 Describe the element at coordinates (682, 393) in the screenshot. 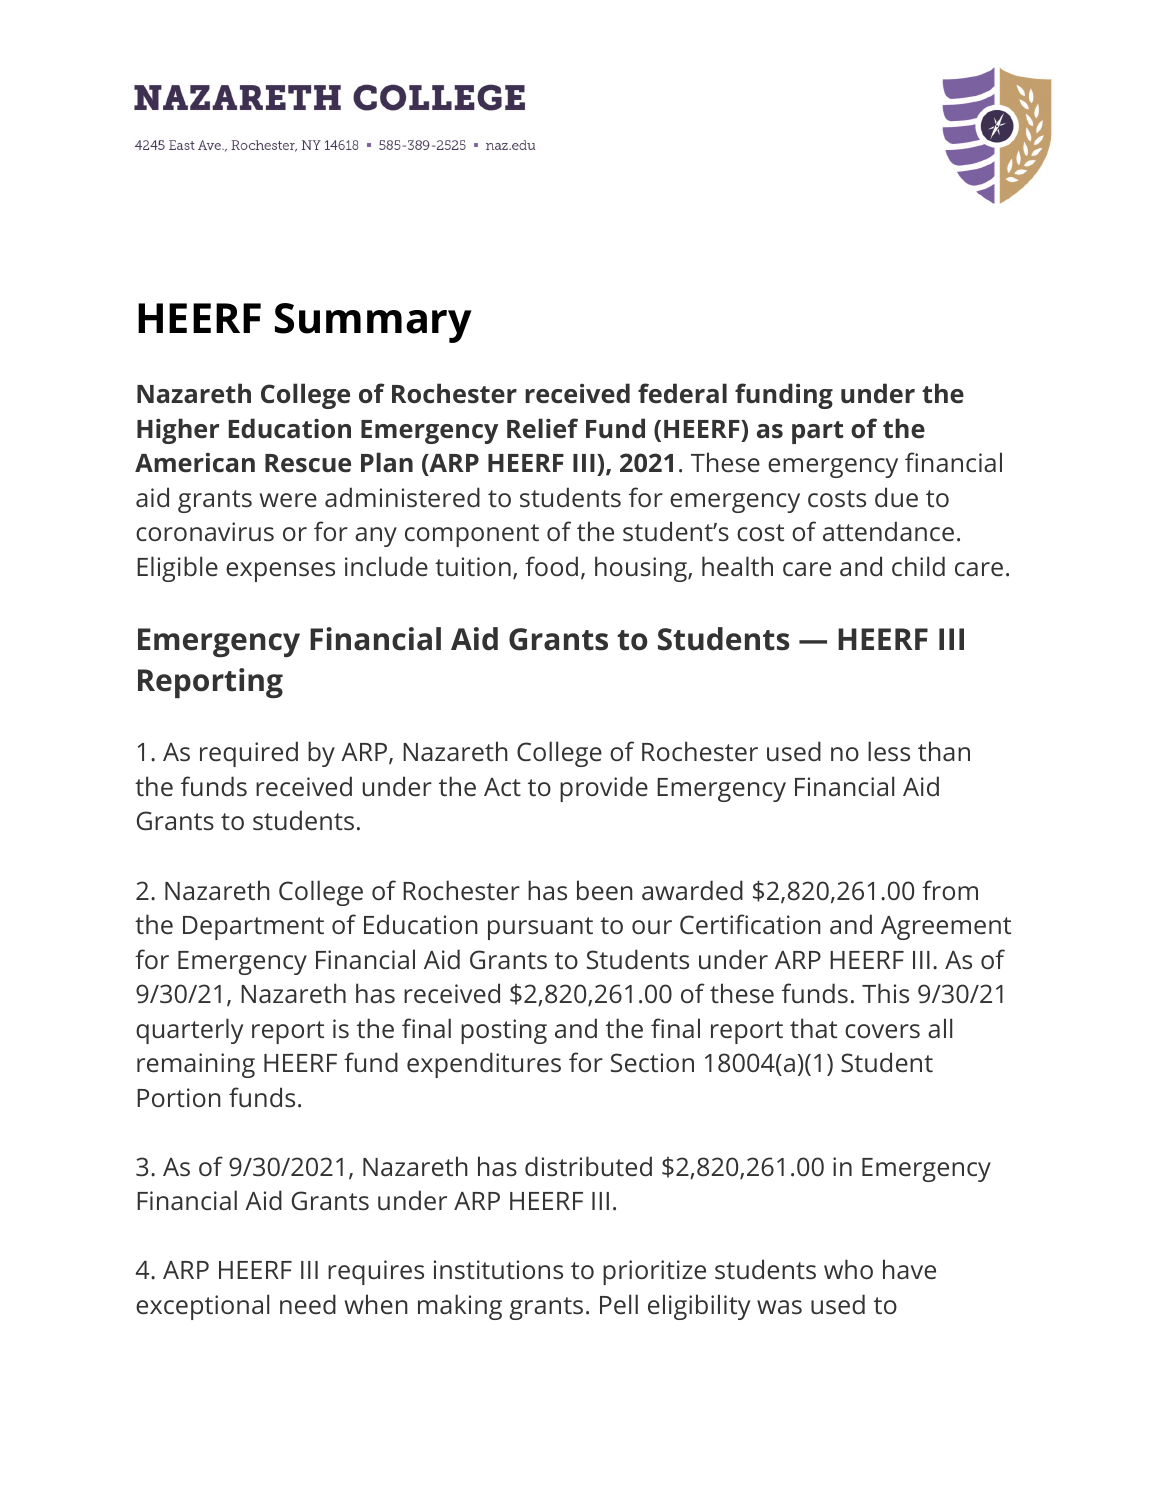

I see `federal` at that location.
